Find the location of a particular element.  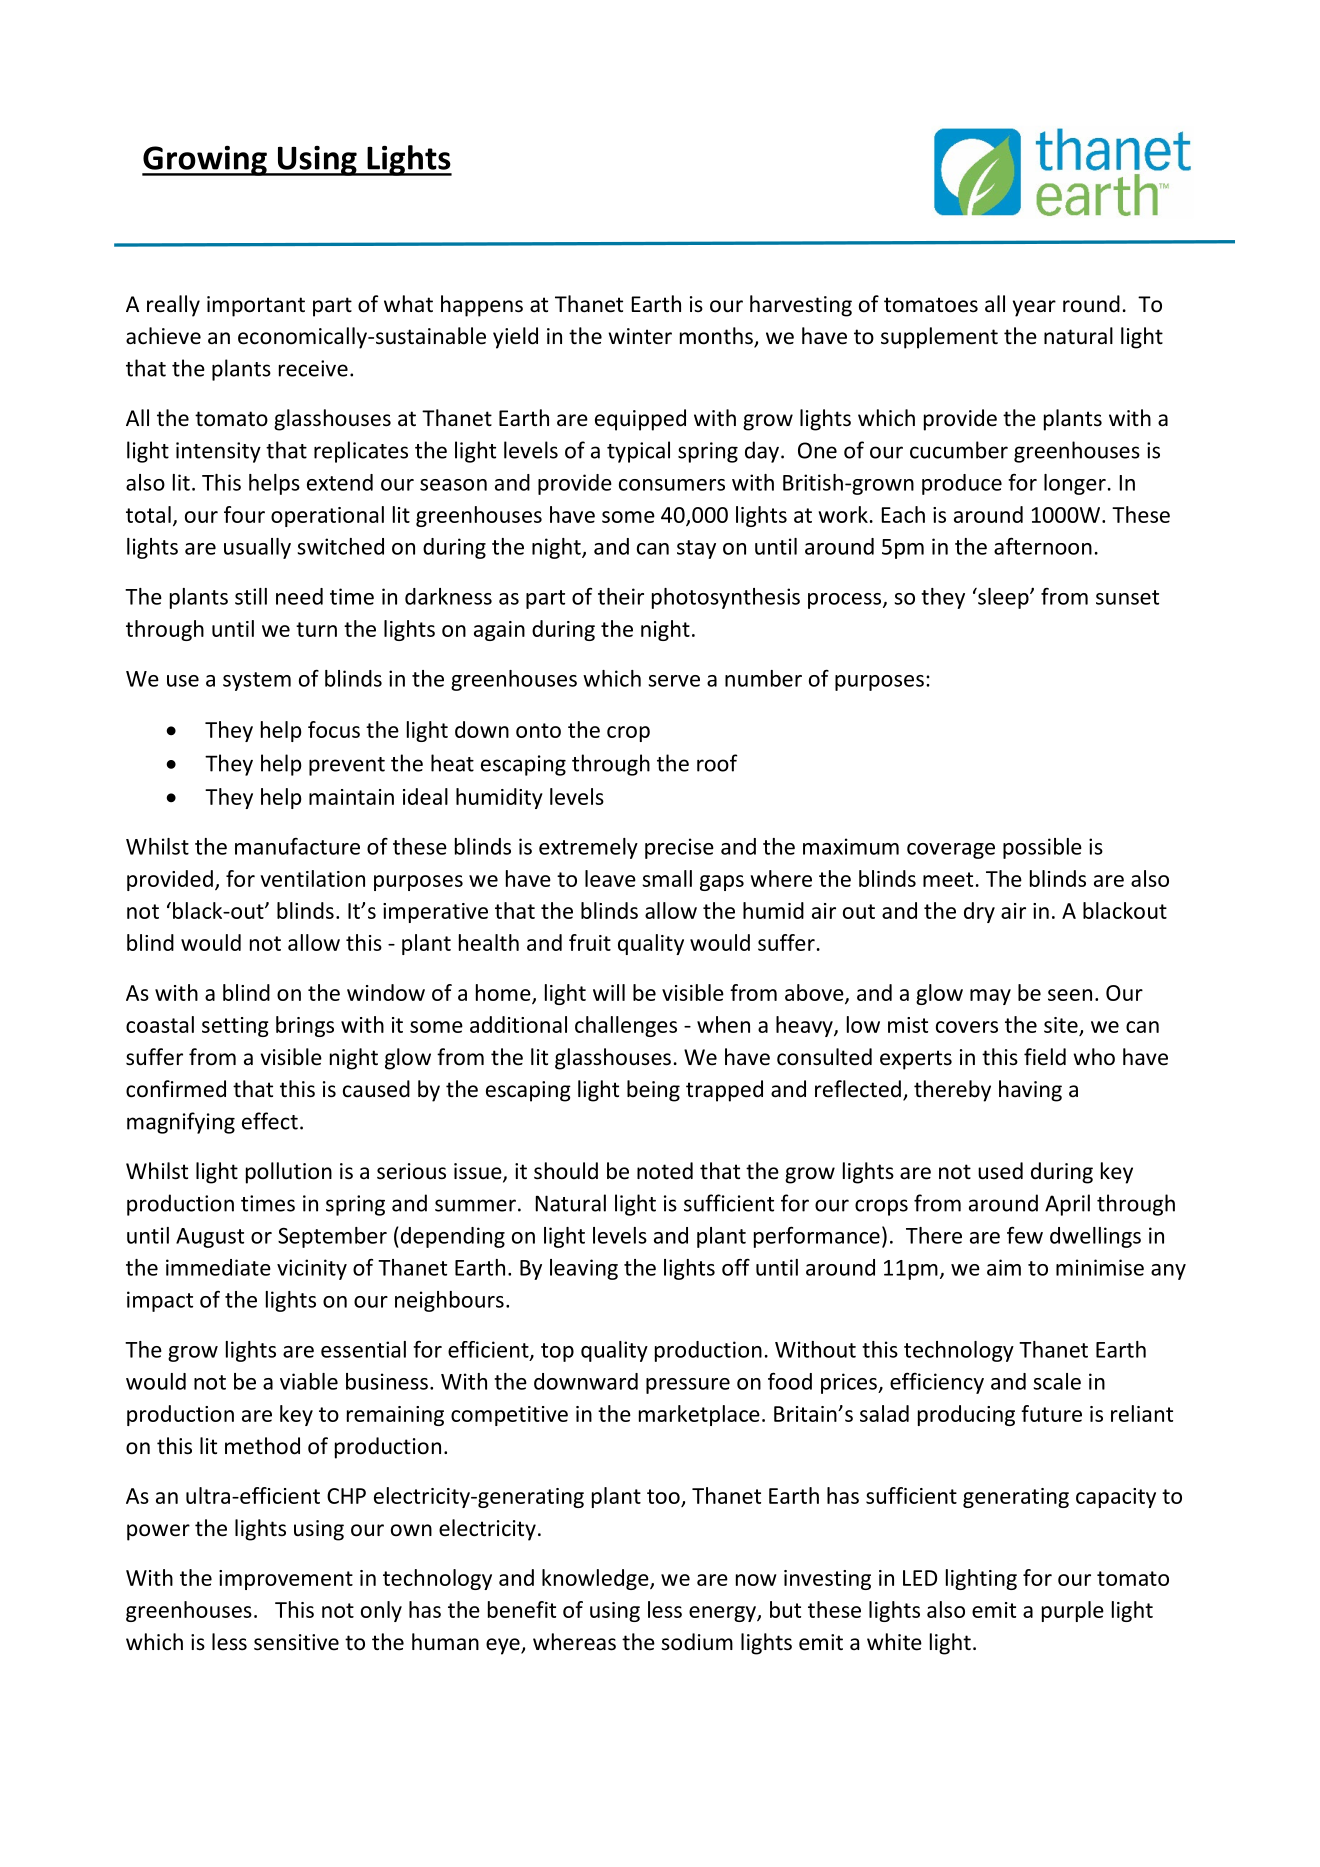

brings is located at coordinates (305, 1026).
